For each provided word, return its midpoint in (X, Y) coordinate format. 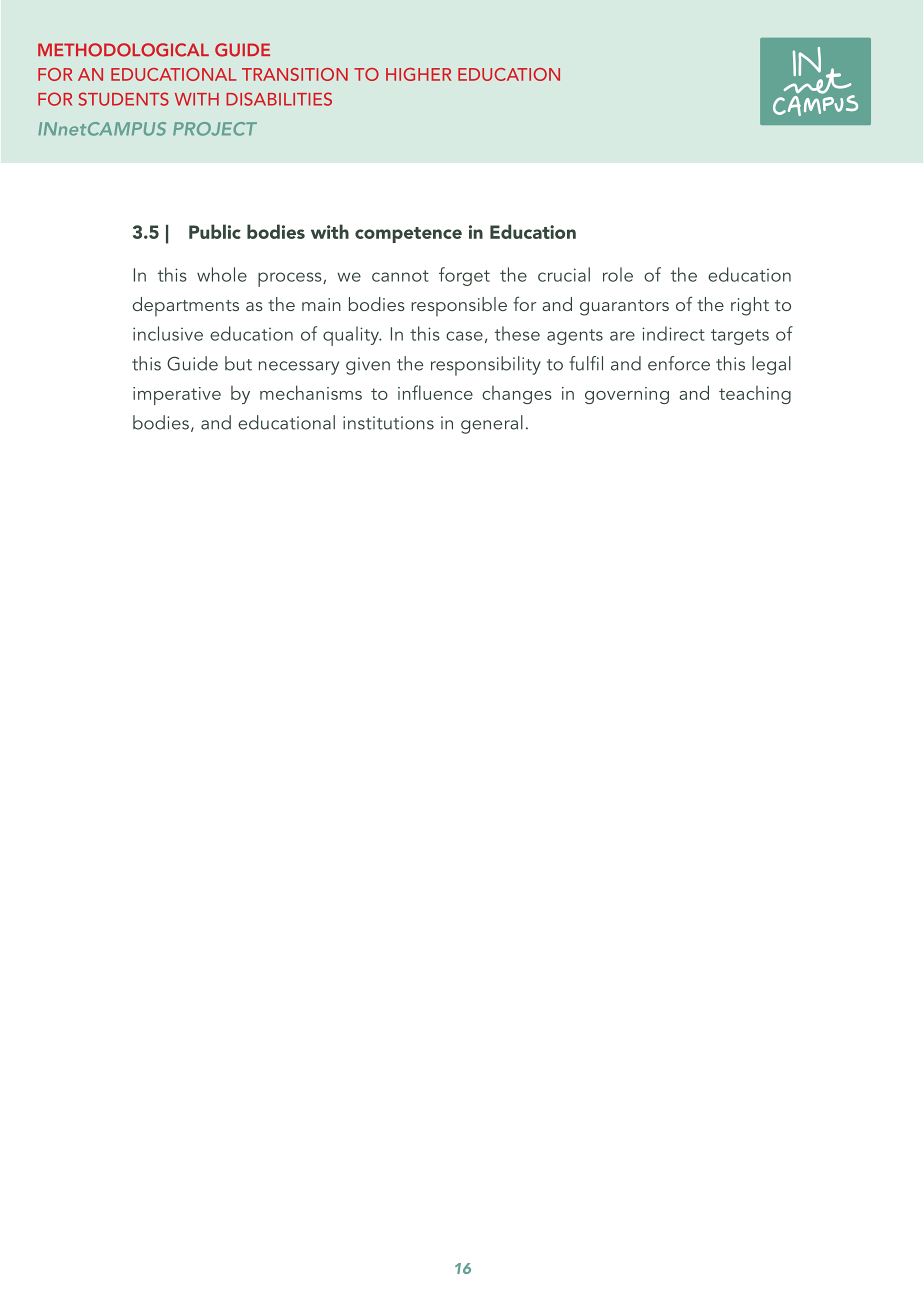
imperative (177, 396)
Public (215, 231)
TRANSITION (295, 74)
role (618, 274)
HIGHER (418, 74)
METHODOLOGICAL (123, 50)
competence (408, 235)
